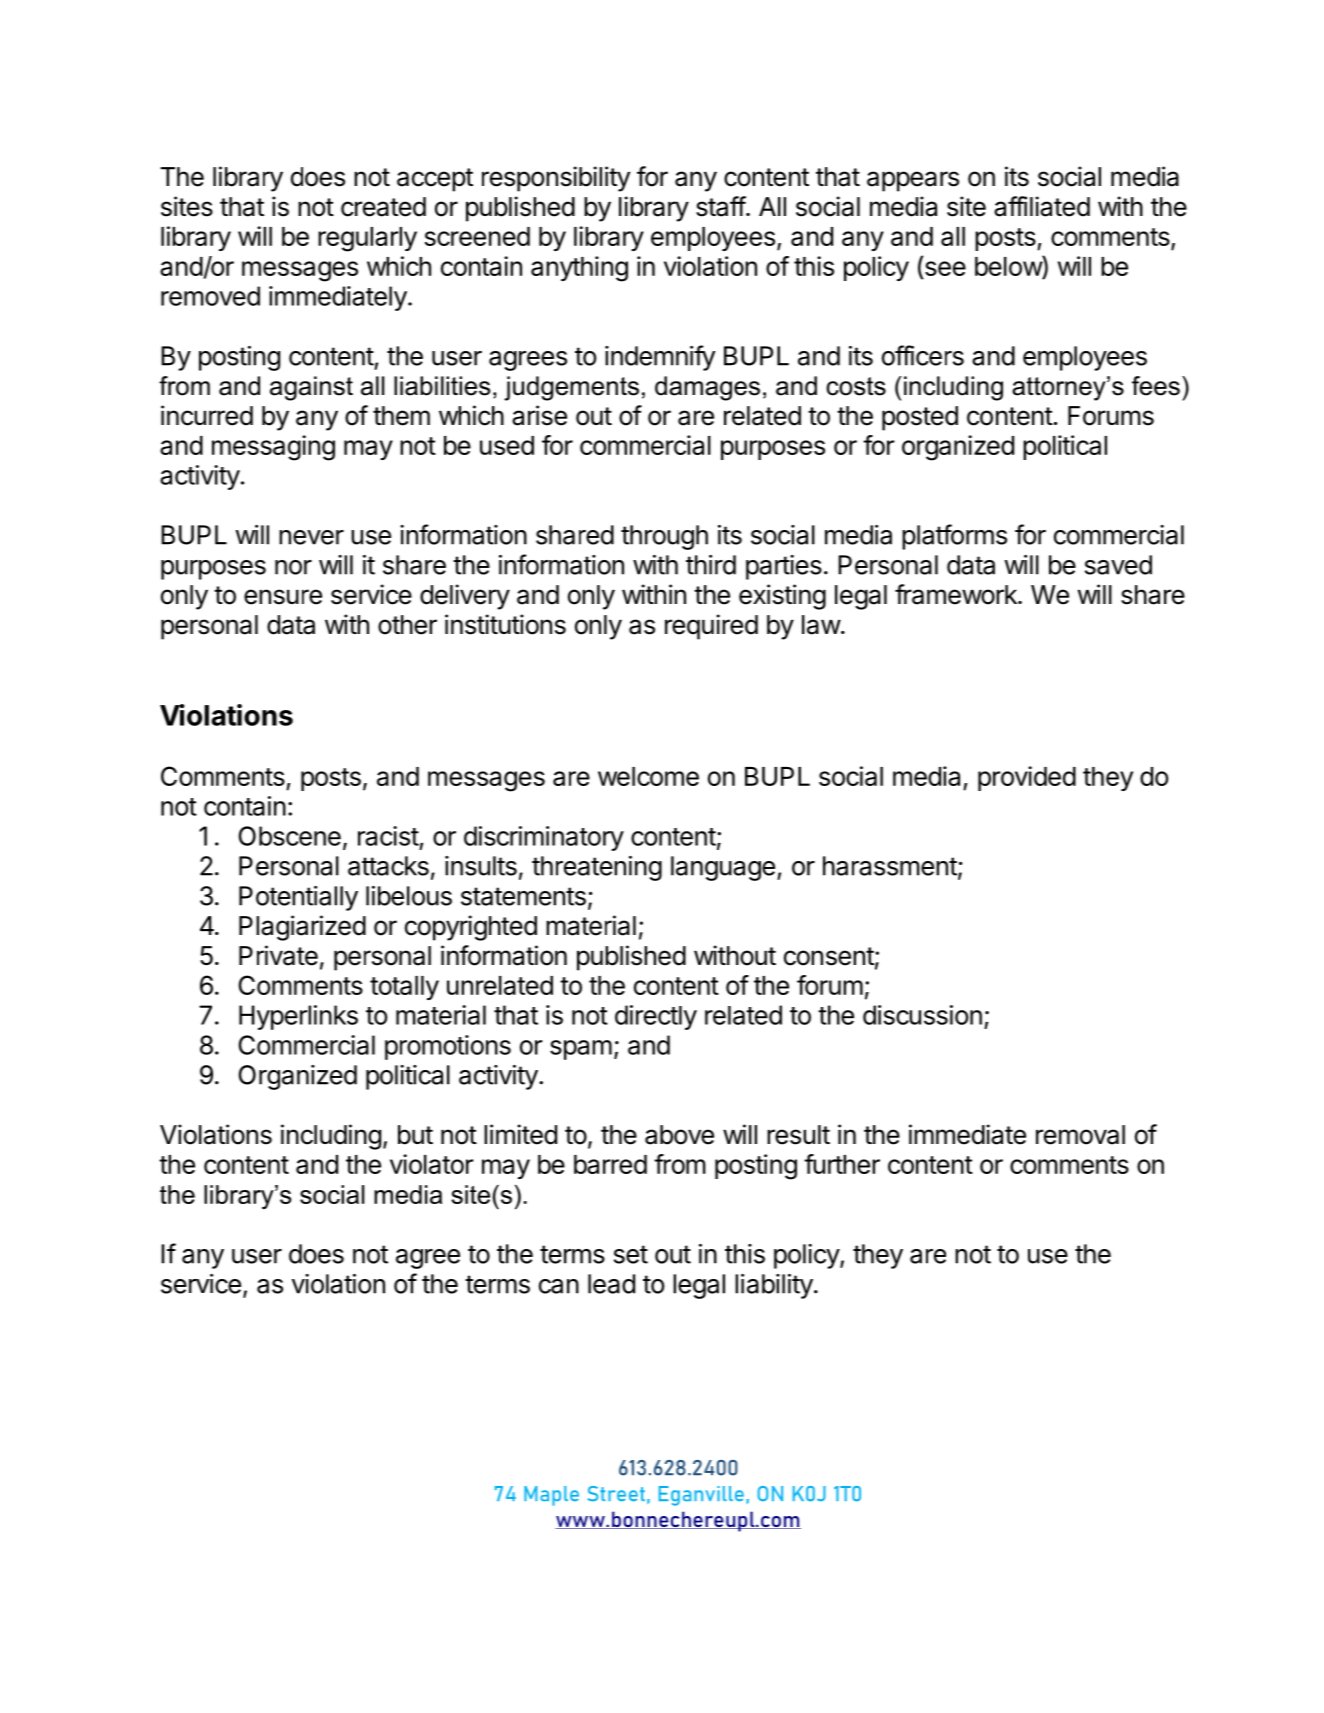 The height and width of the screenshot is (1713, 1324). What do you see at coordinates (723, 868) in the screenshot?
I see `language` at bounding box center [723, 868].
